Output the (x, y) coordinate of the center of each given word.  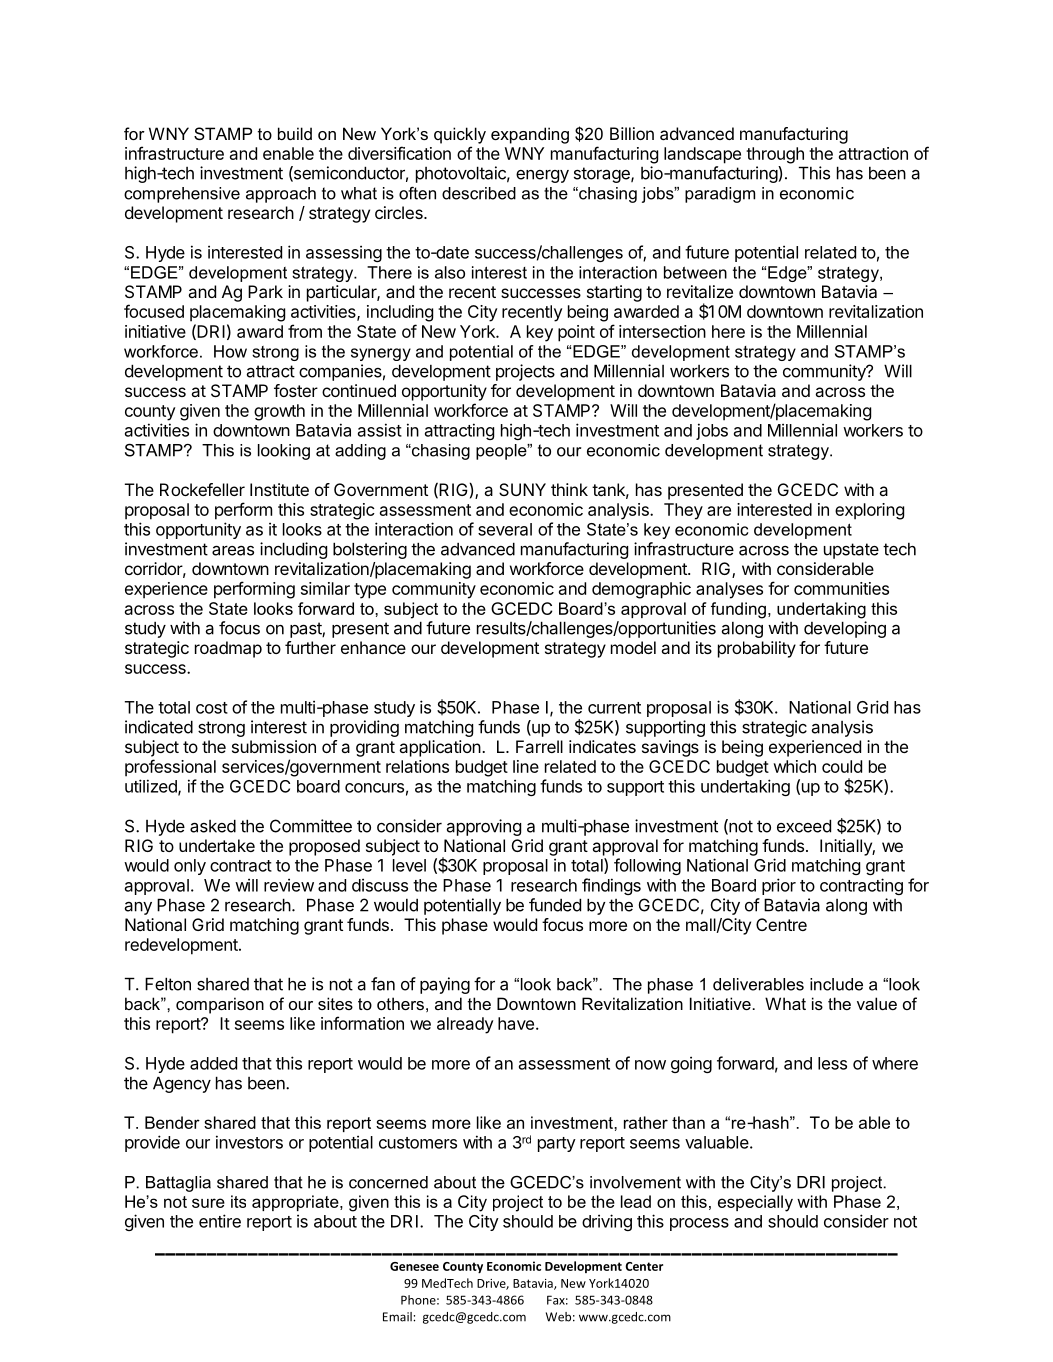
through (775, 155)
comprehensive (182, 195)
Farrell (539, 746)
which (794, 766)
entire (220, 1221)
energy (542, 176)
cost (212, 708)
